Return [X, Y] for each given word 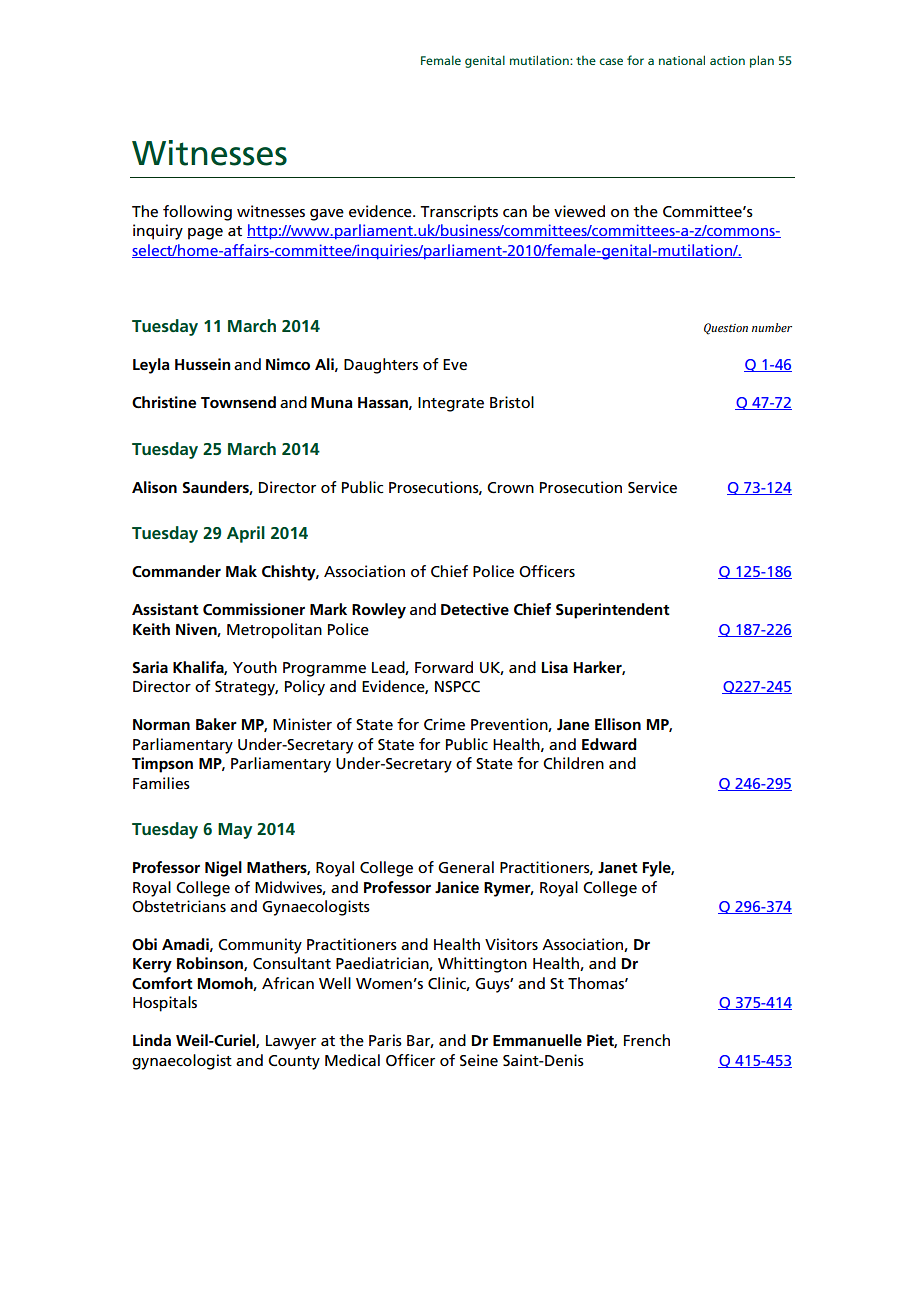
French [647, 1040]
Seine [479, 1060]
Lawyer [291, 1042]
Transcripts [459, 213]
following [197, 213]
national [682, 60]
